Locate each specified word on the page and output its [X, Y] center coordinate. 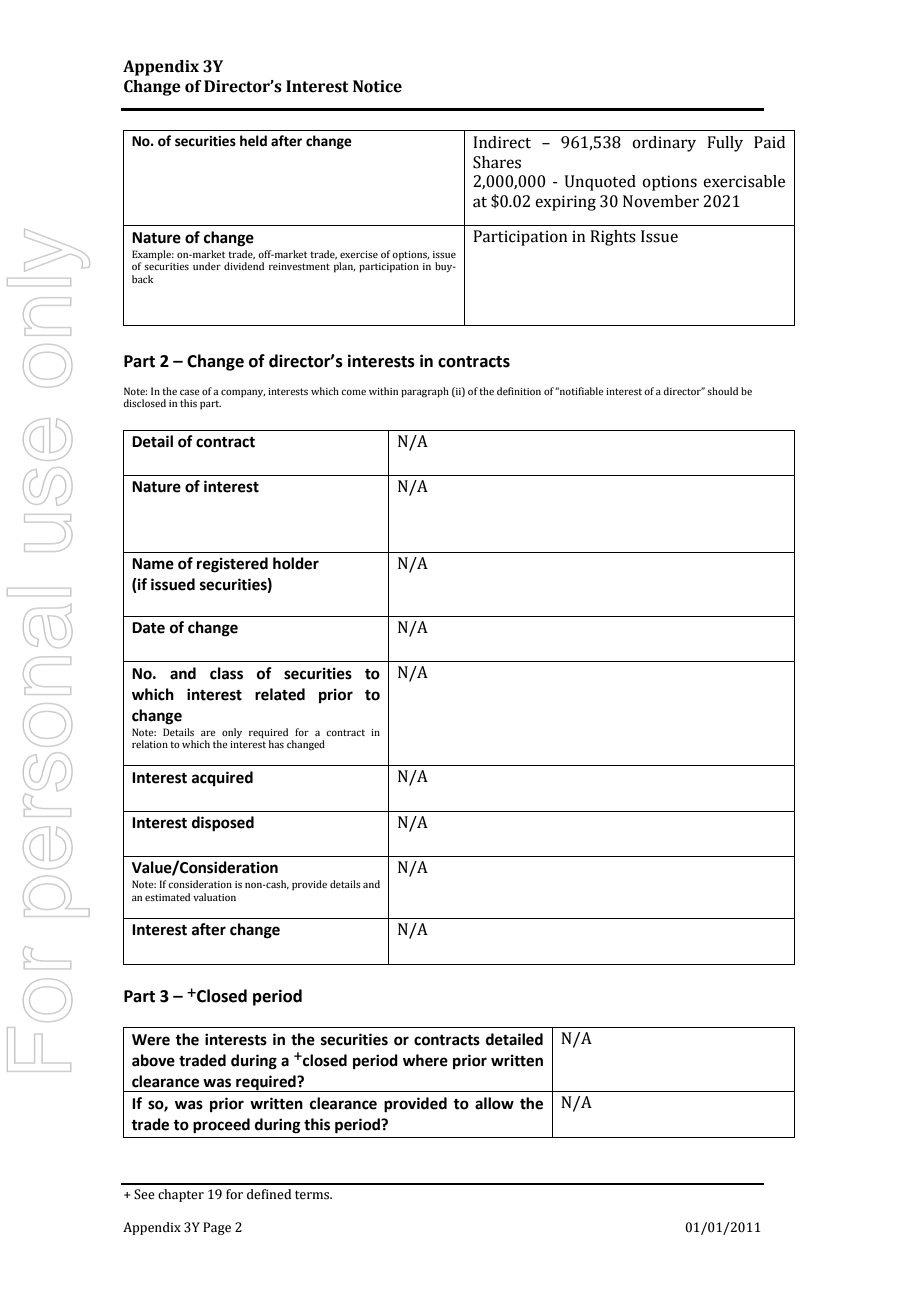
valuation [214, 897]
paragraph [425, 392]
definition [519, 391]
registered [232, 565]
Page [217, 1228]
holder [296, 563]
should [722, 391]
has [276, 744]
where [425, 1060]
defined [269, 1194]
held [253, 141]
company [243, 393]
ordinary [664, 144]
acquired [222, 778]
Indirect [502, 142]
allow [494, 1103]
